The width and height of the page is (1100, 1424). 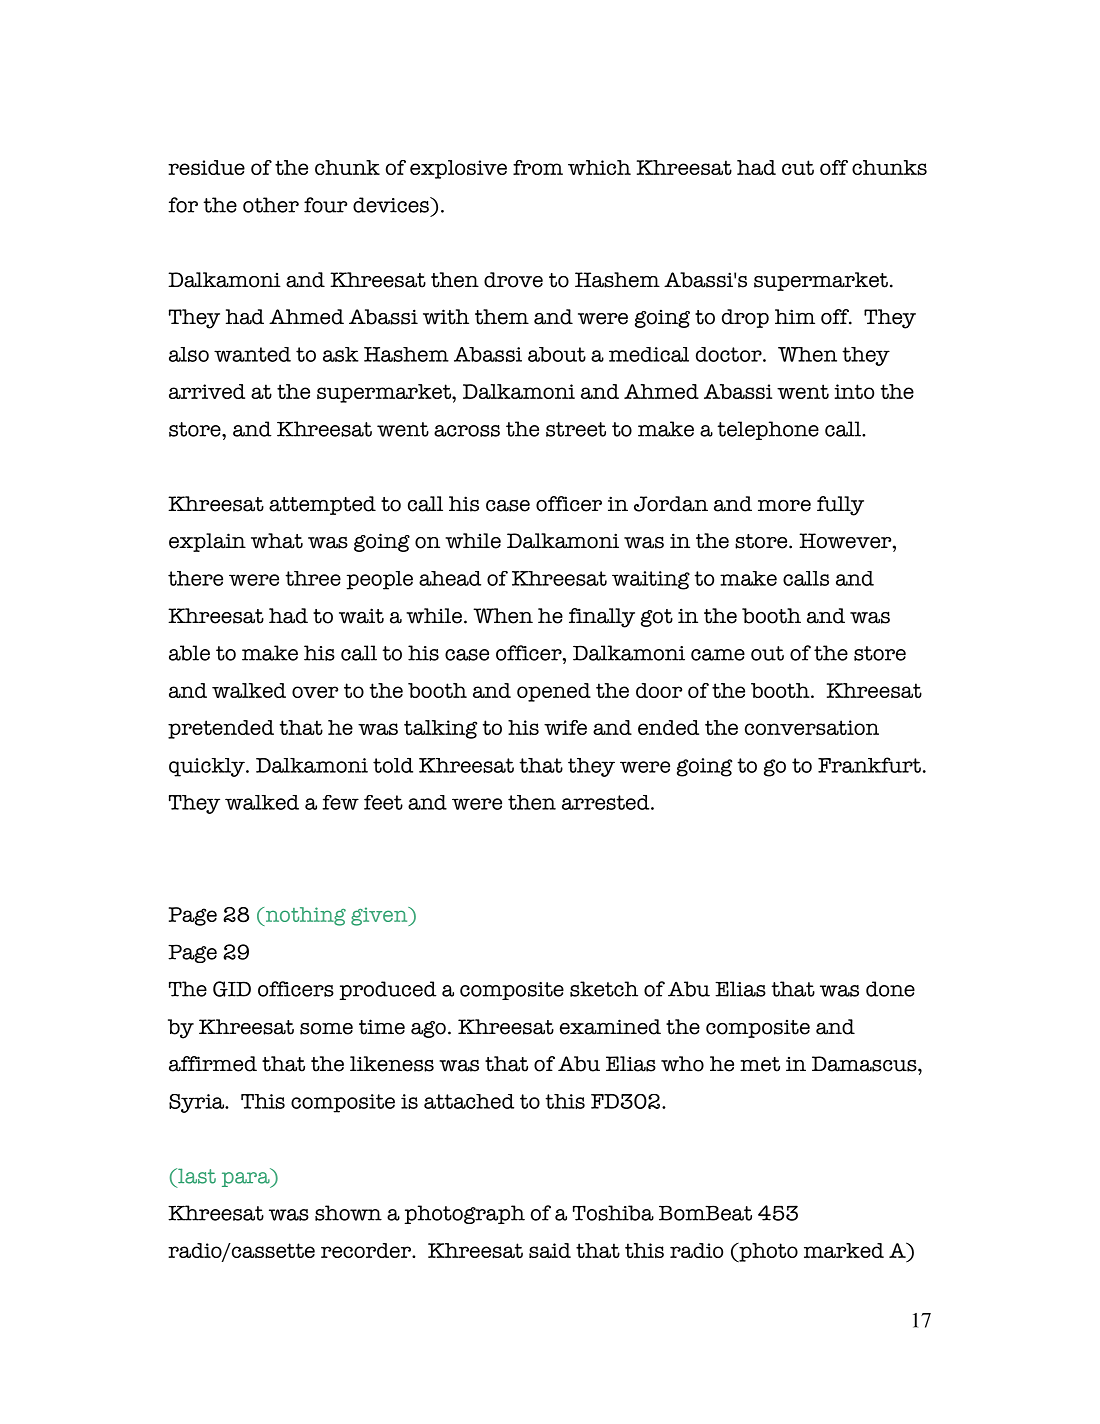 I want to click on street, so click(x=576, y=429).
